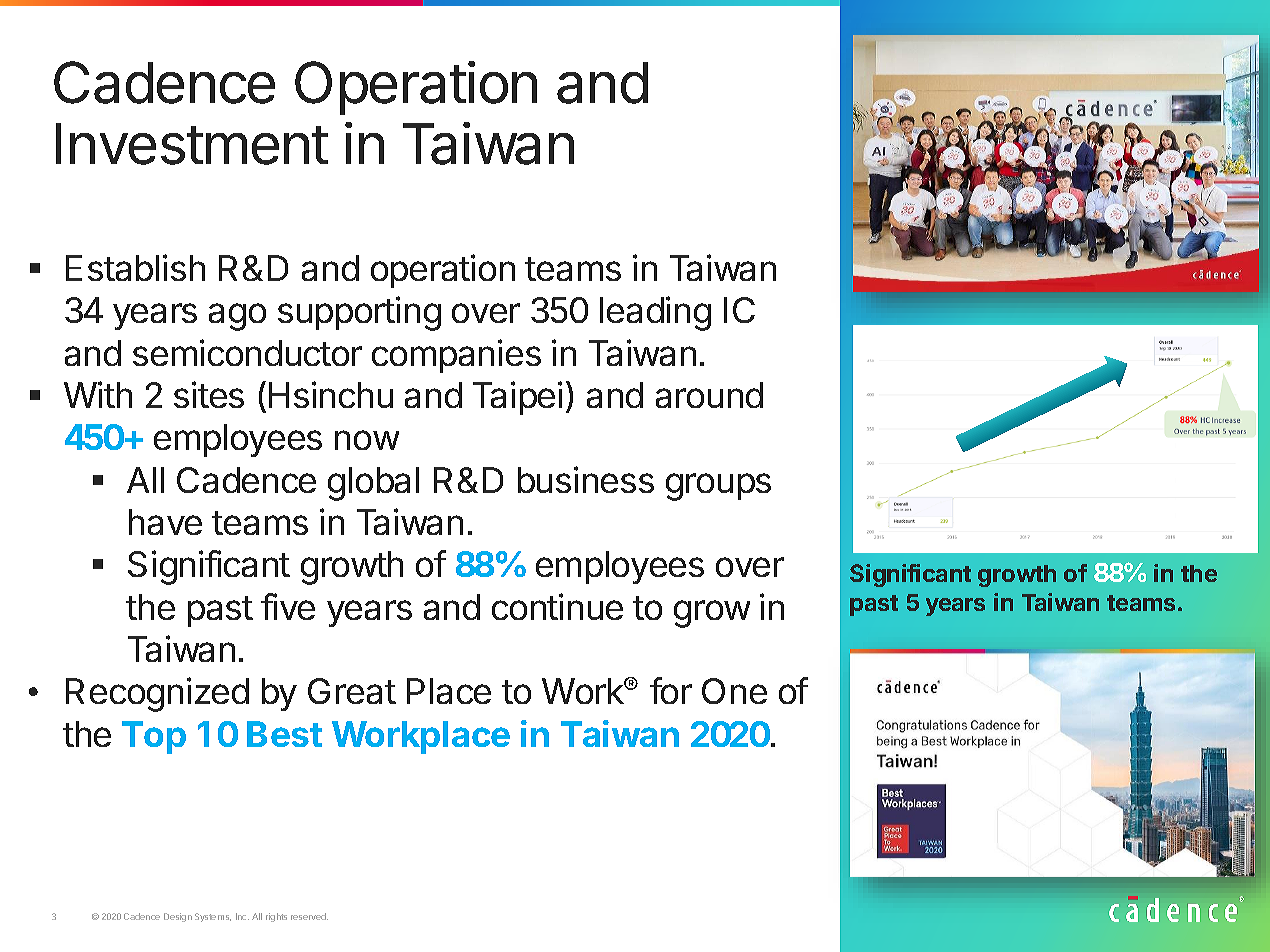 Image resolution: width=1270 pixels, height=952 pixels. Describe the element at coordinates (165, 522) in the screenshot. I see `have` at that location.
